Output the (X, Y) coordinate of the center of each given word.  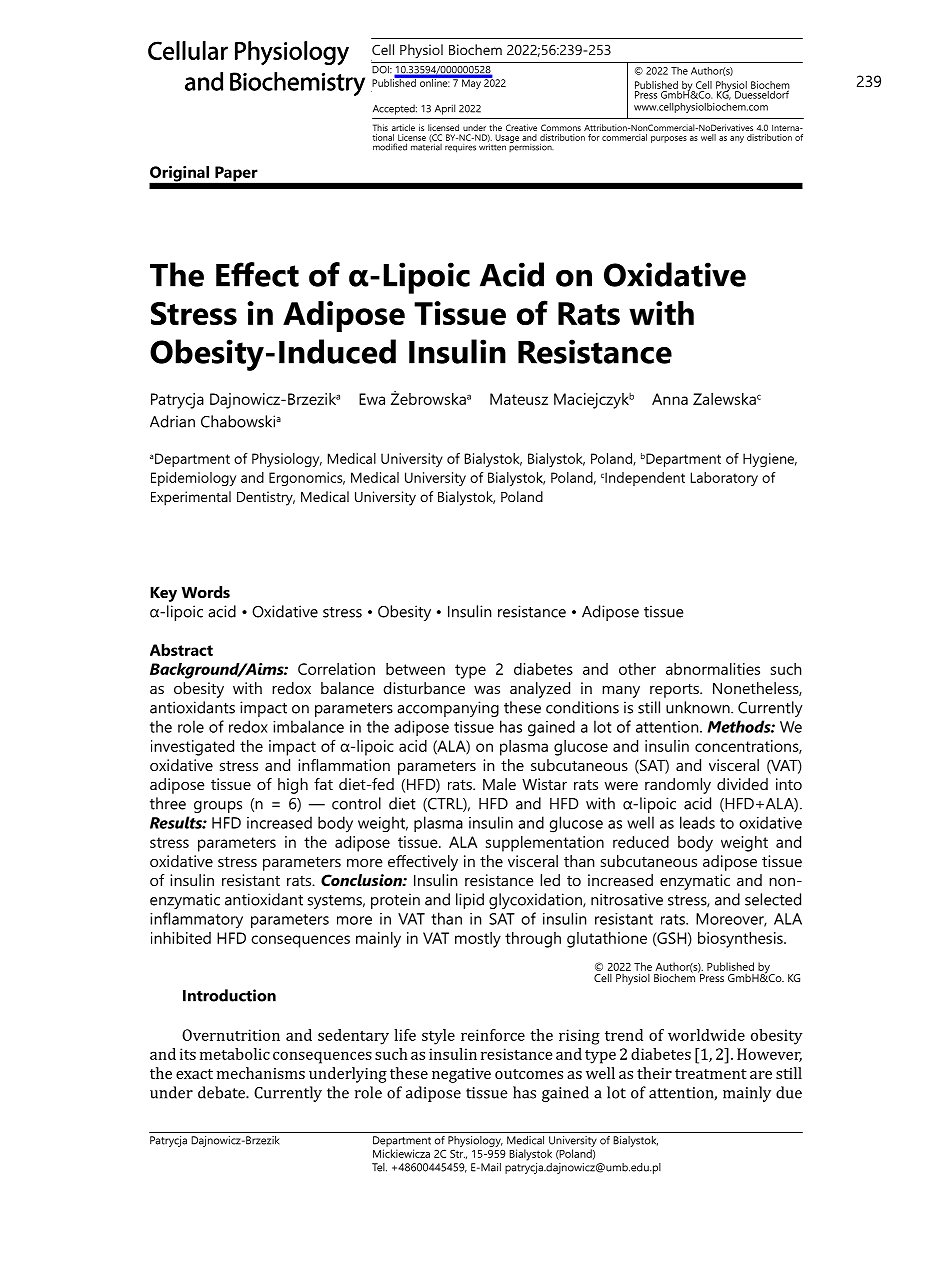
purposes (669, 139)
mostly (478, 940)
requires (460, 148)
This (380, 127)
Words (206, 592)
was (487, 690)
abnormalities (713, 669)
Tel (379, 1167)
